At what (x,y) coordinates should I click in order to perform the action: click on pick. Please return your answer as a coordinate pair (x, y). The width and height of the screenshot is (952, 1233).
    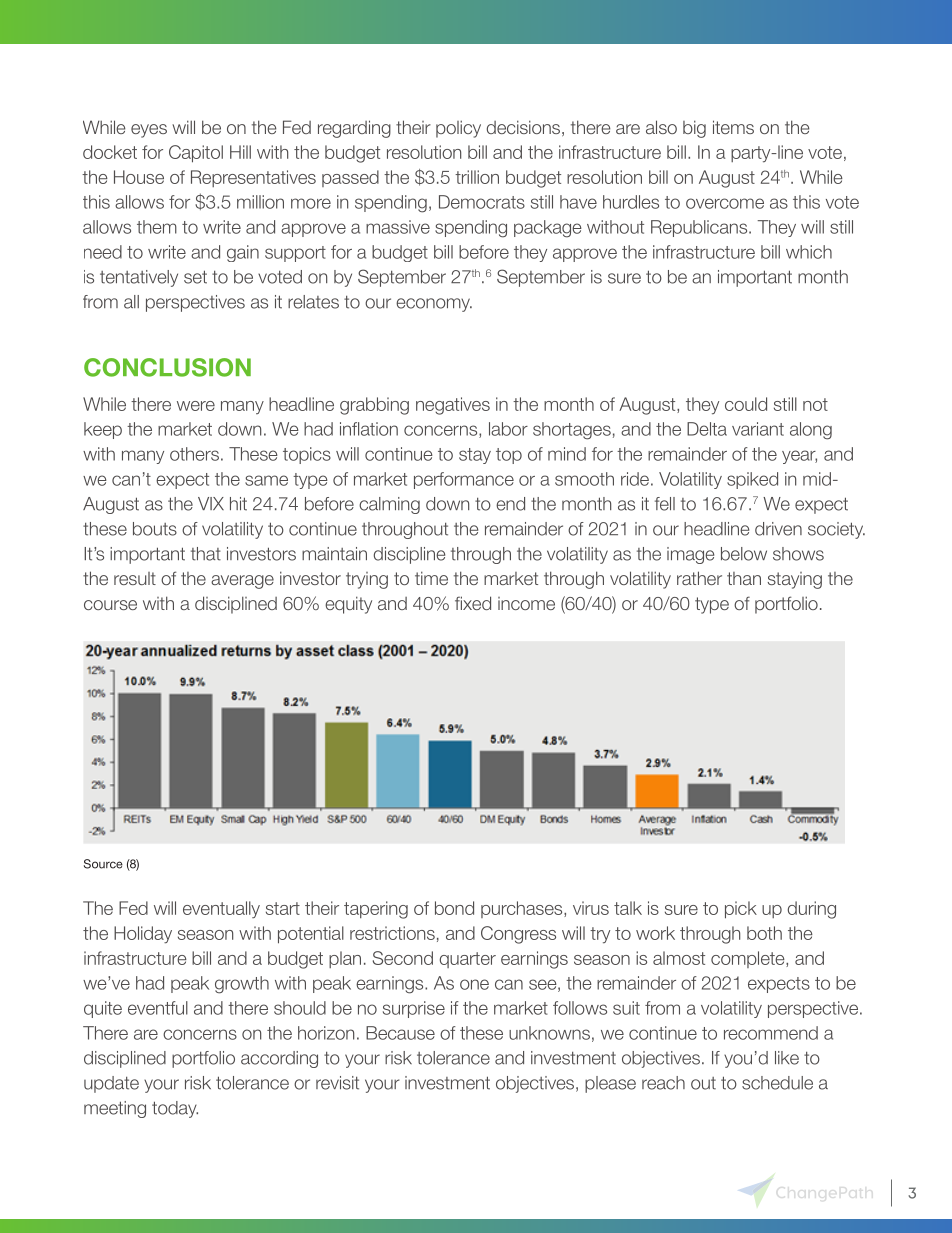
    Looking at the image, I should click on (741, 910).
